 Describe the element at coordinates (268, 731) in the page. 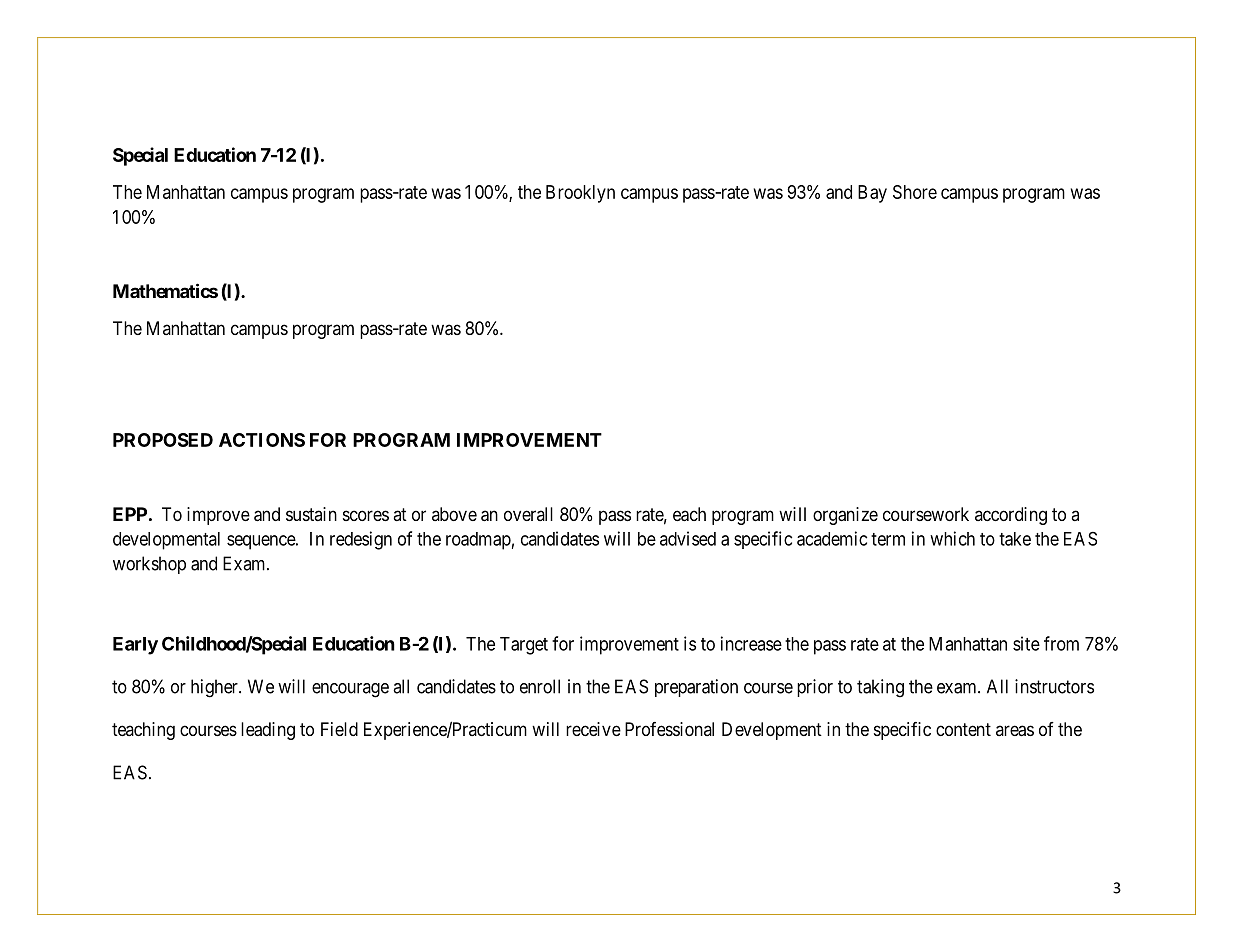

I see `leading` at that location.
